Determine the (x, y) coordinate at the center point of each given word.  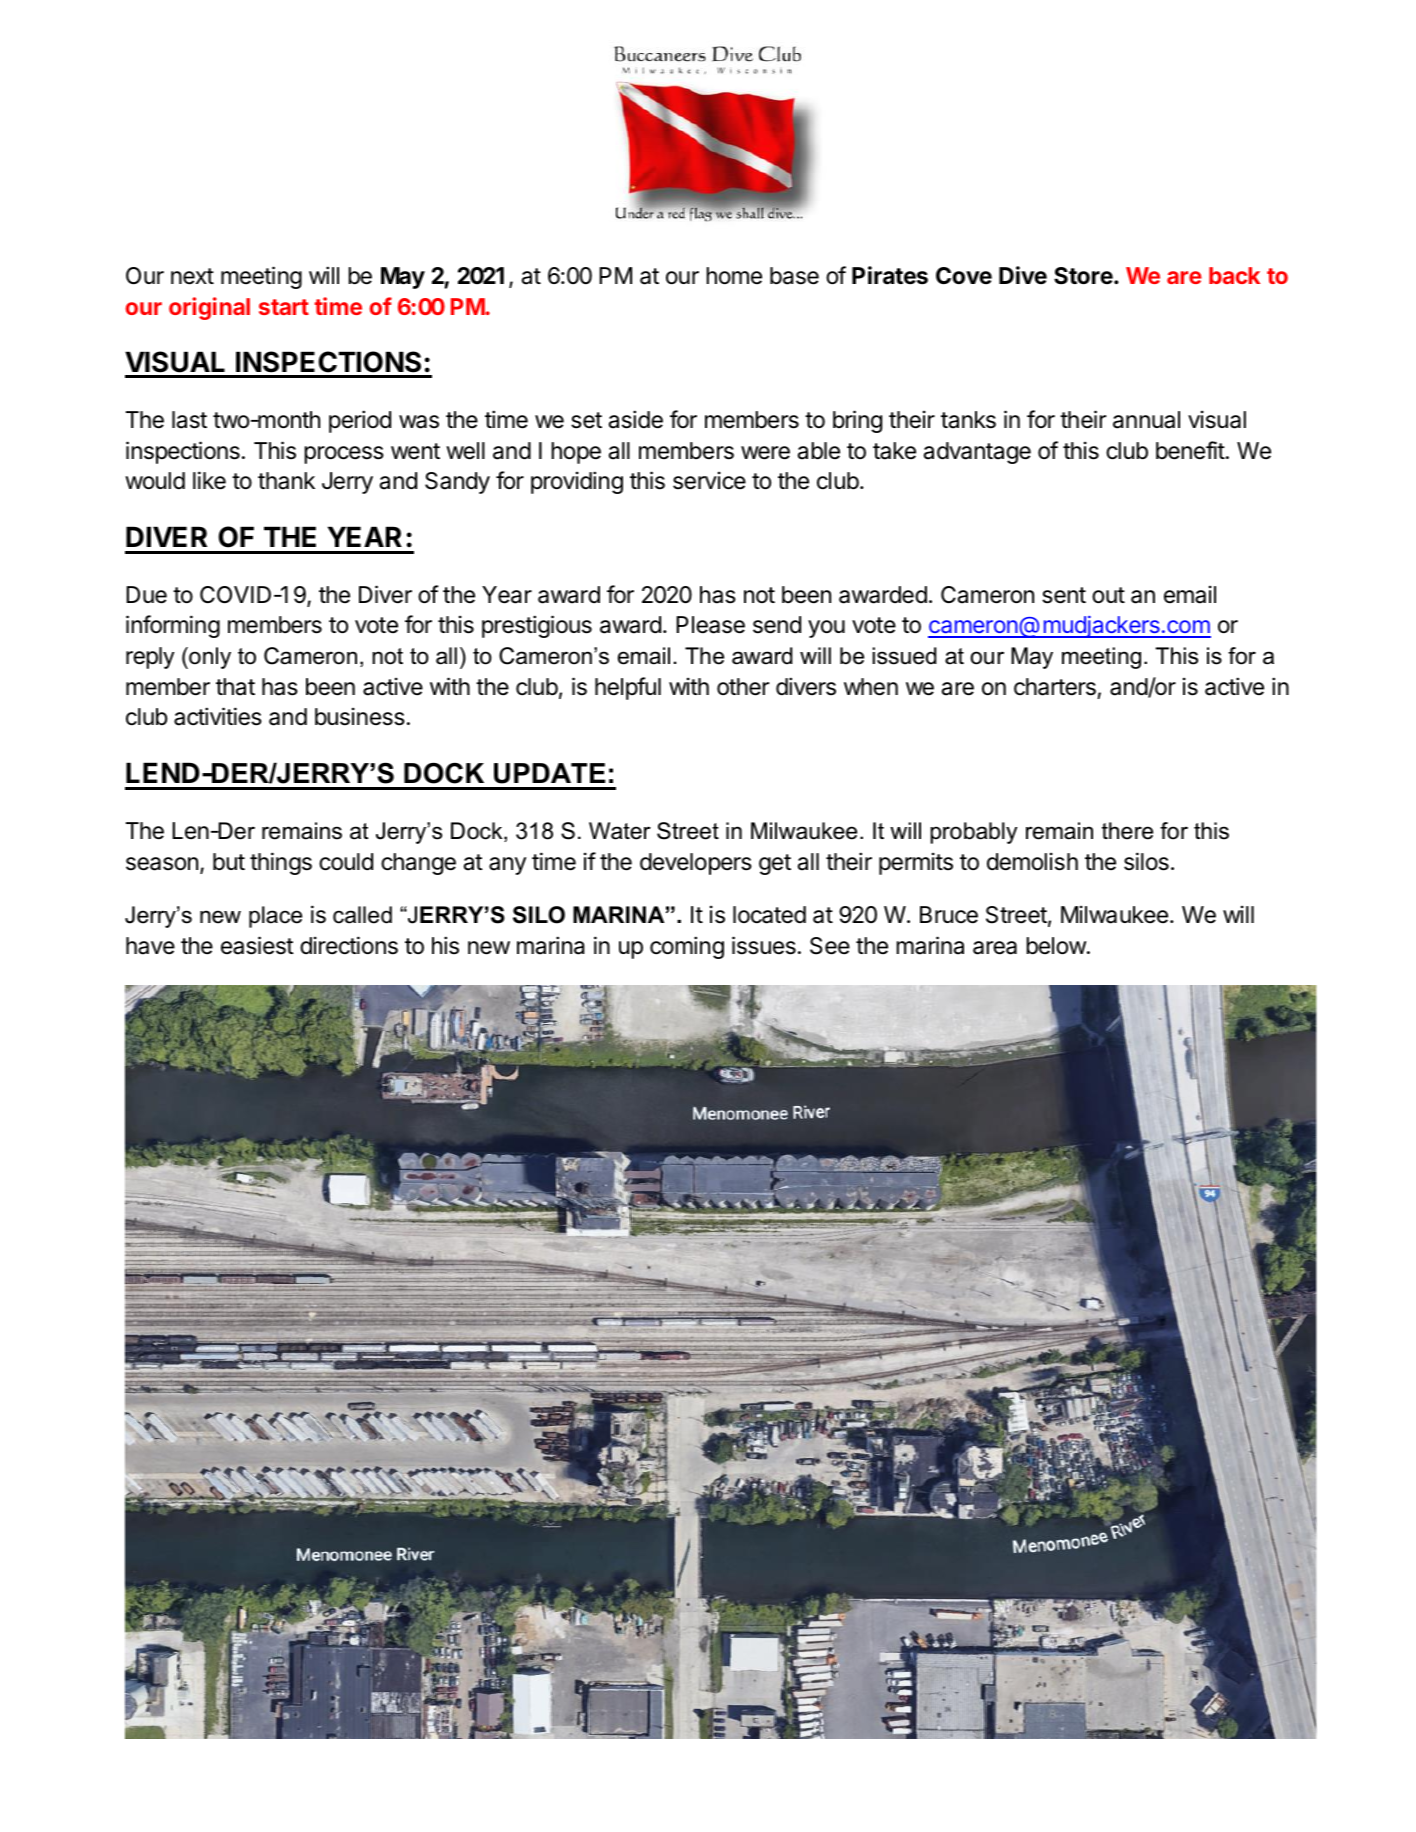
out (1108, 595)
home (734, 276)
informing (173, 626)
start (284, 307)
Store (1083, 276)
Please (710, 625)
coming (687, 947)
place (275, 917)
